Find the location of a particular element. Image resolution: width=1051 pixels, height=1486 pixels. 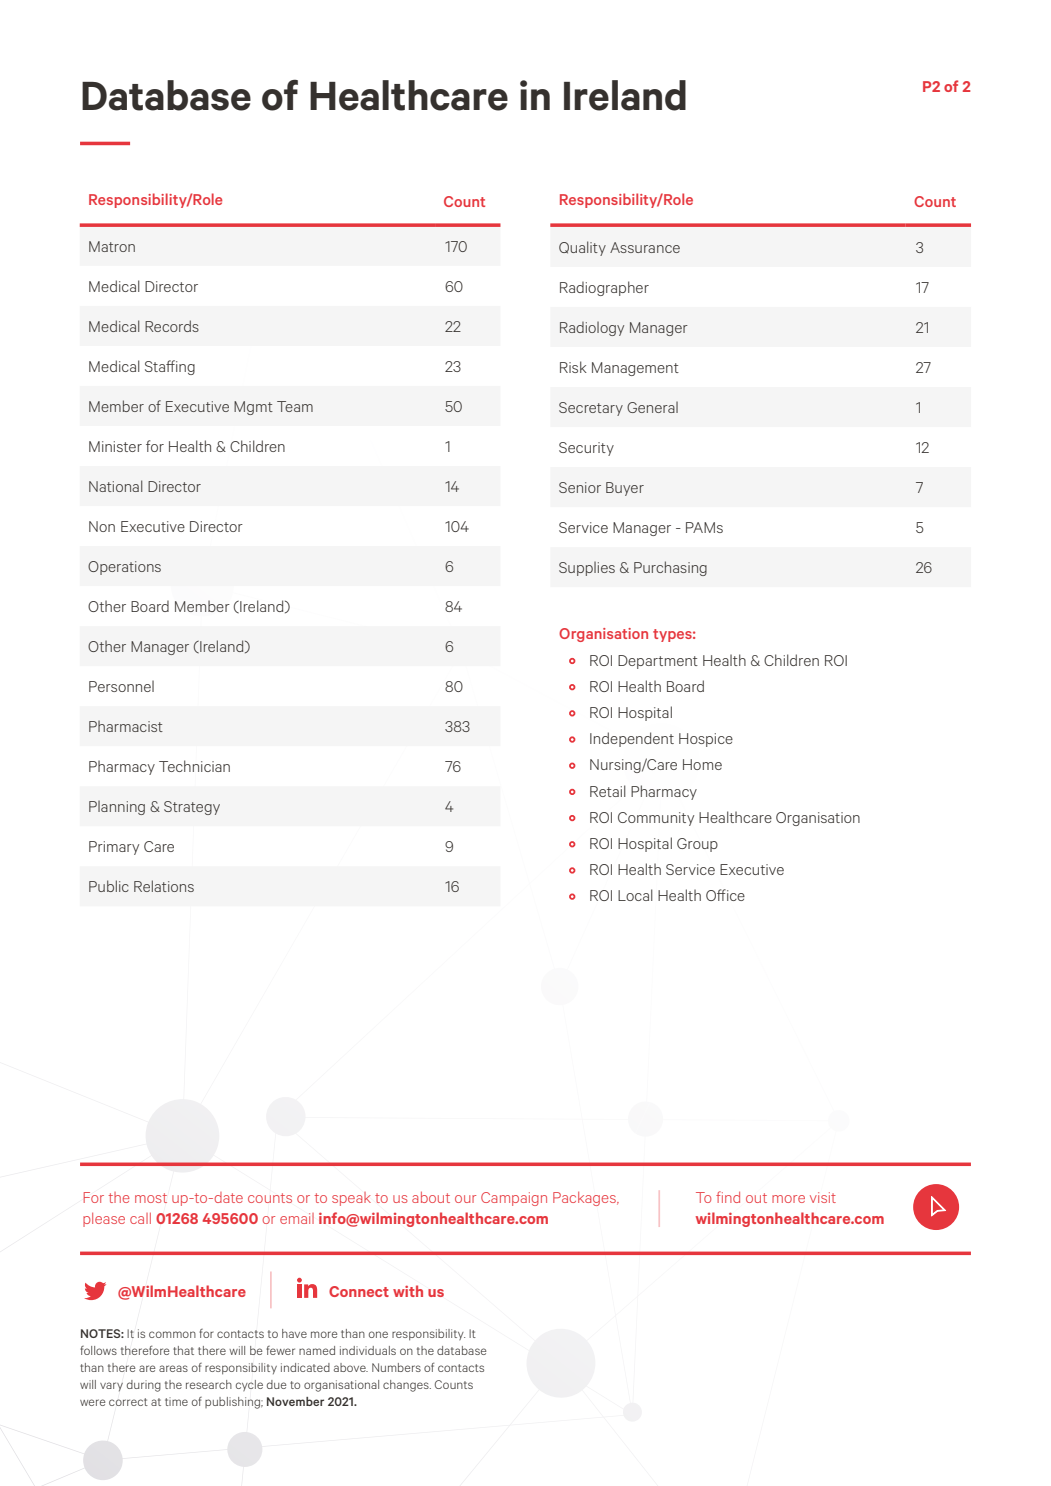

Assurance is located at coordinates (645, 247).
